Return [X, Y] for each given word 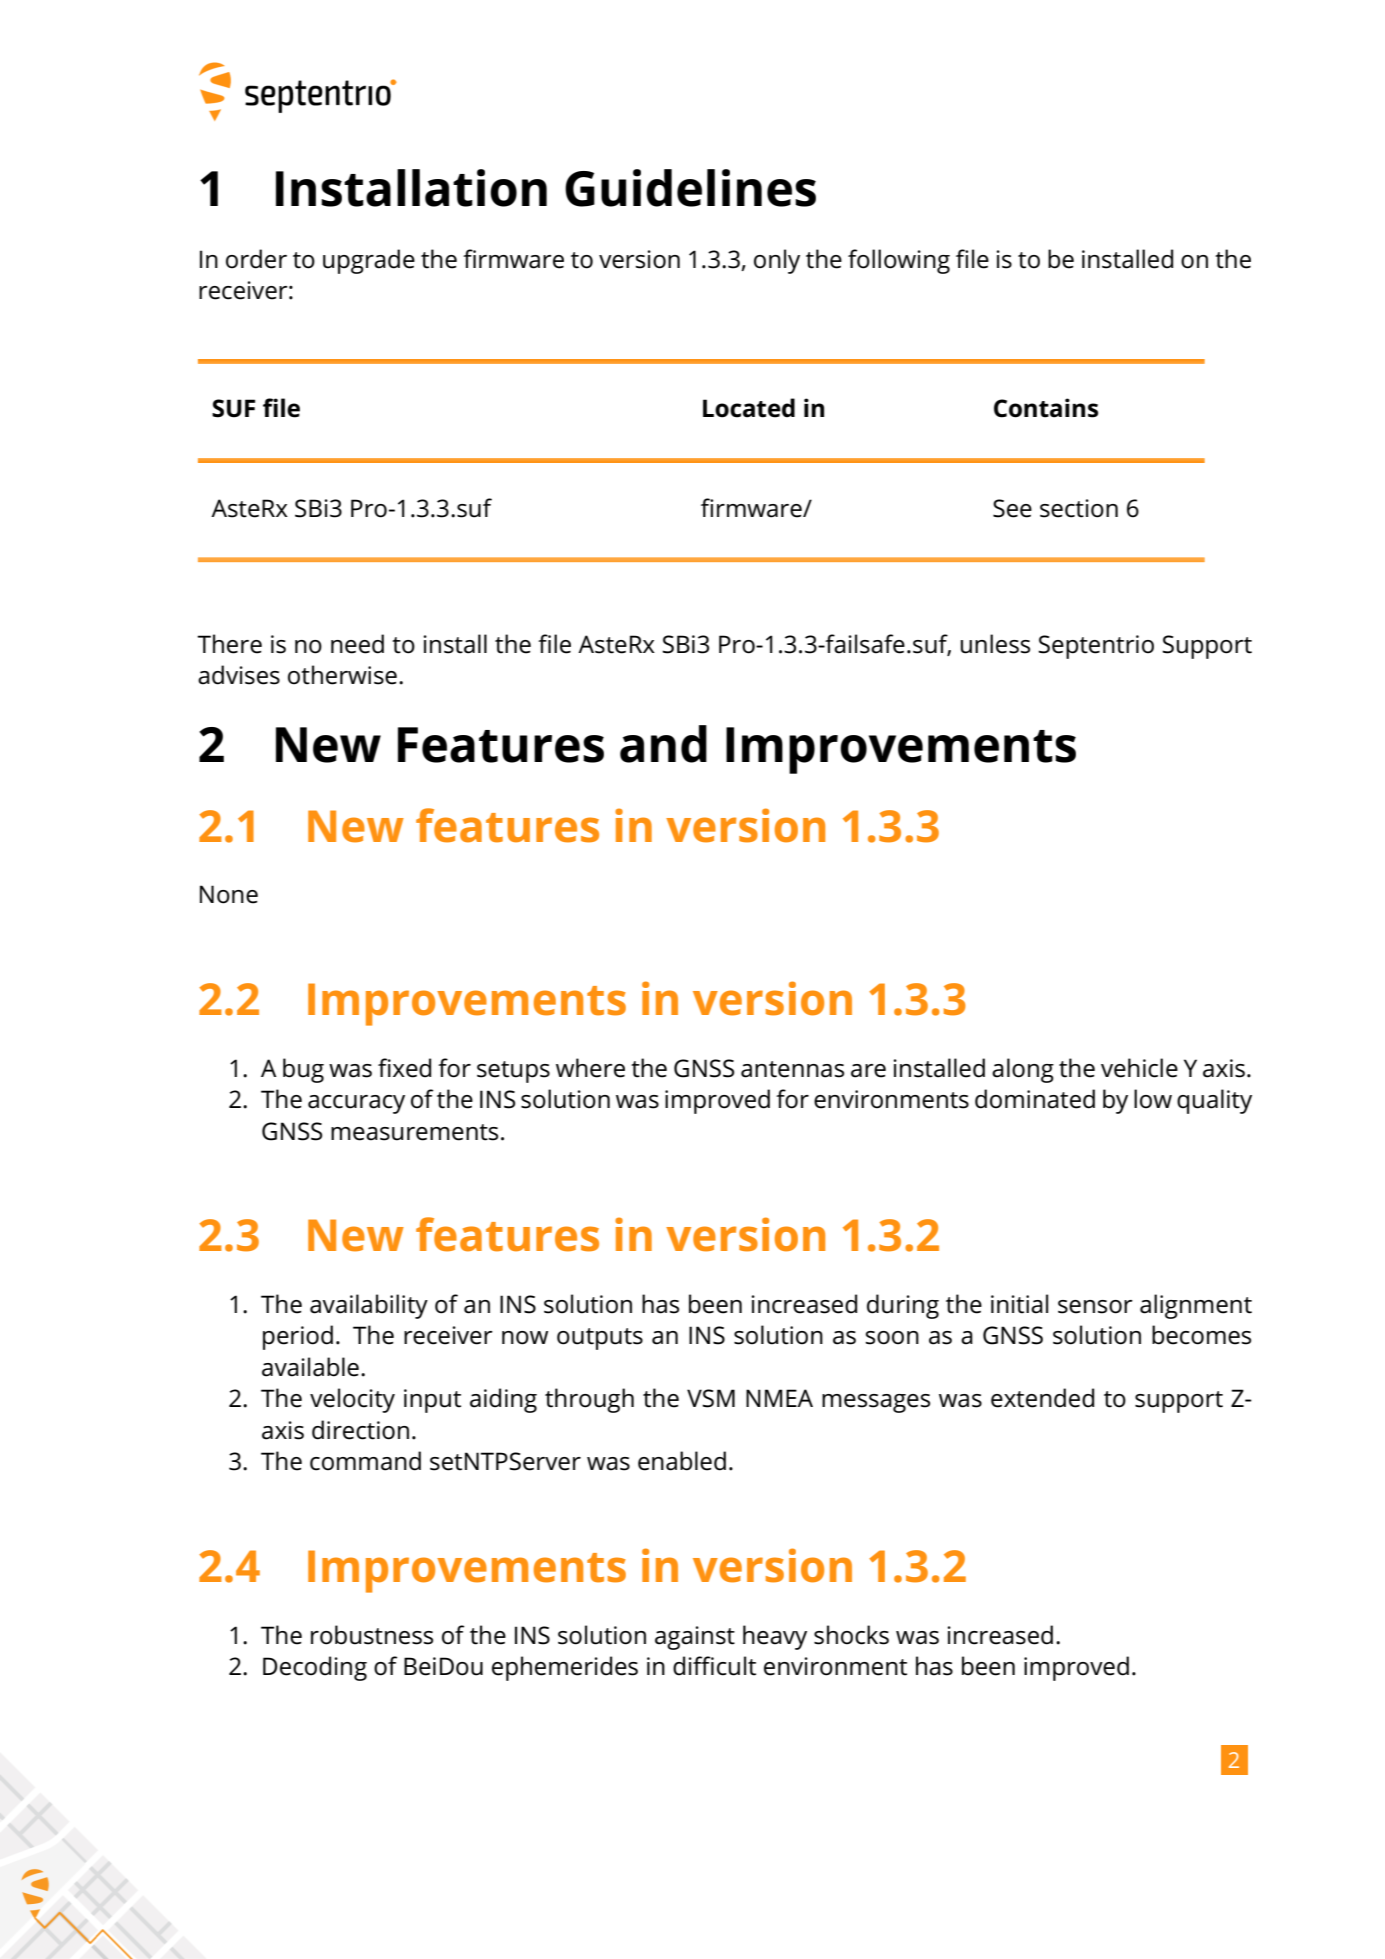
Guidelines [690, 188]
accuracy [356, 1104]
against [695, 1638]
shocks [851, 1635]
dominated [1035, 1099]
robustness [372, 1635]
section [1079, 508]
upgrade [369, 261]
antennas [792, 1069]
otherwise [342, 675]
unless [995, 644]
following [899, 261]
